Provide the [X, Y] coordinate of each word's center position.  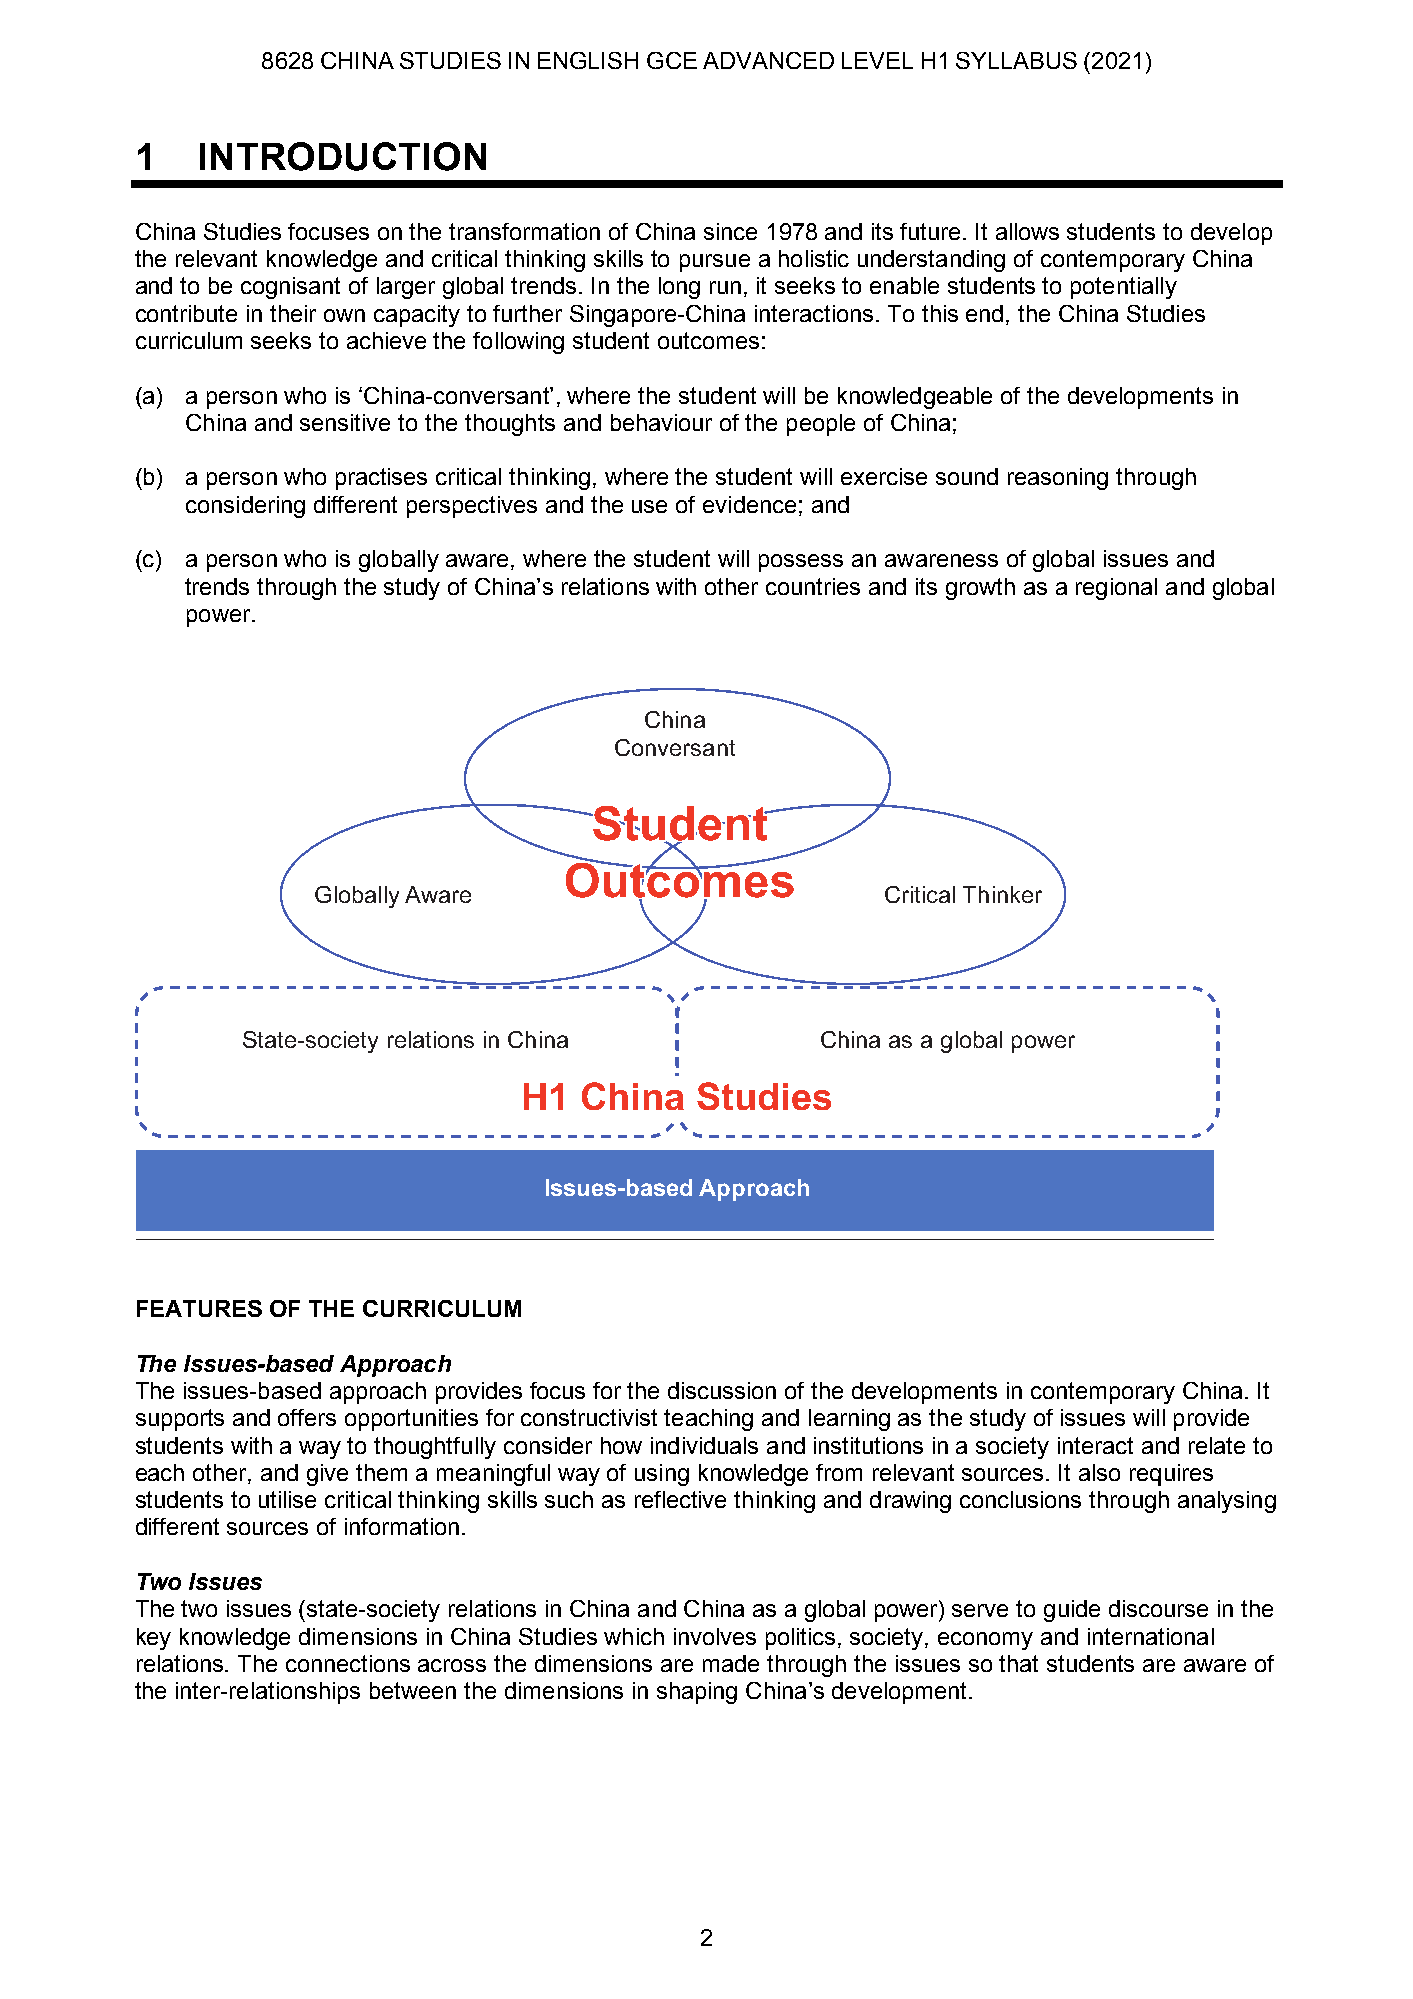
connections [348, 1663]
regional [1116, 589]
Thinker [1002, 894]
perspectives [472, 507]
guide [1072, 1611]
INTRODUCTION [343, 156]
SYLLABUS [1016, 60]
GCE [672, 60]
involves [715, 1636]
